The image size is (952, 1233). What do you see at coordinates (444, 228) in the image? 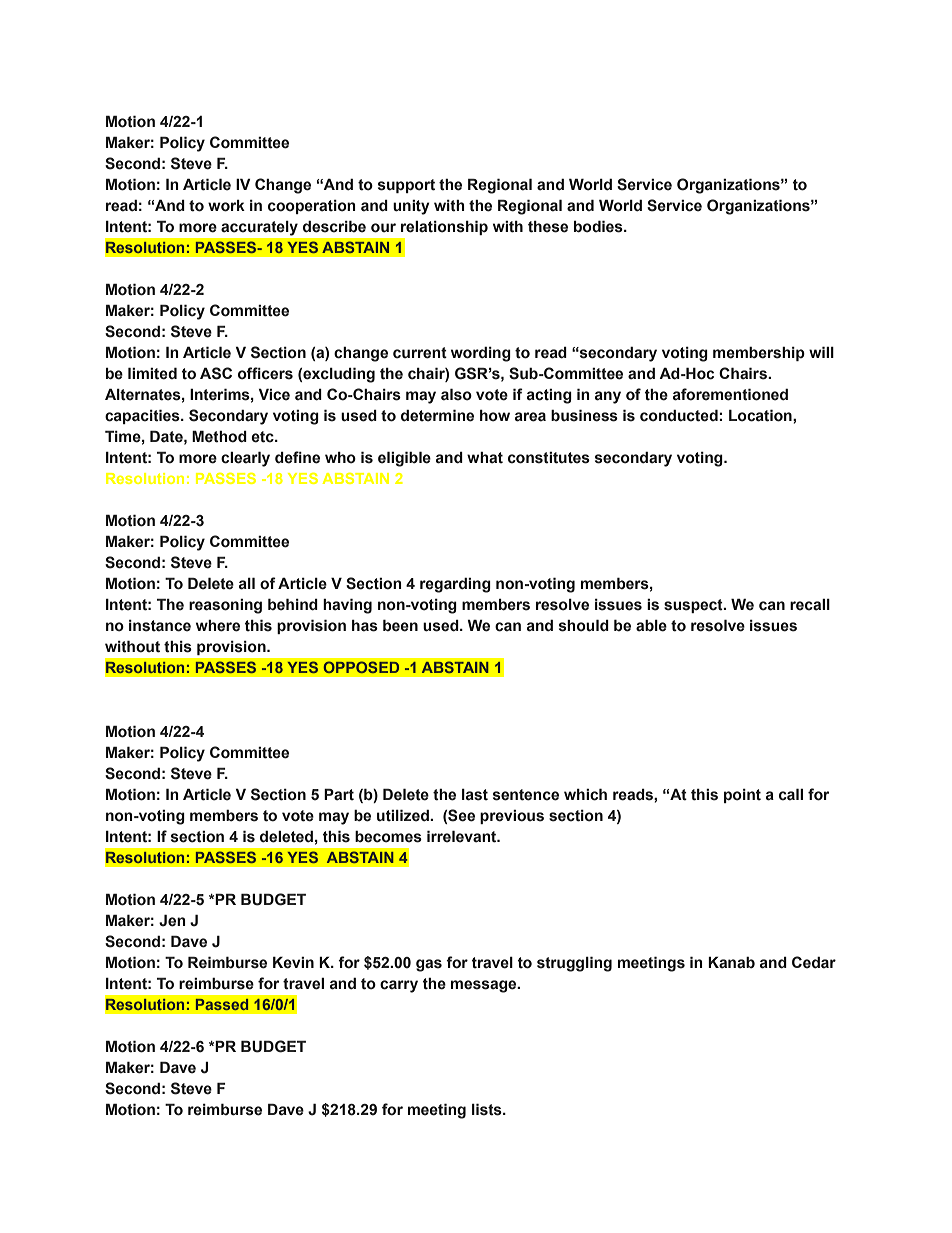
I see `relationship` at bounding box center [444, 228].
